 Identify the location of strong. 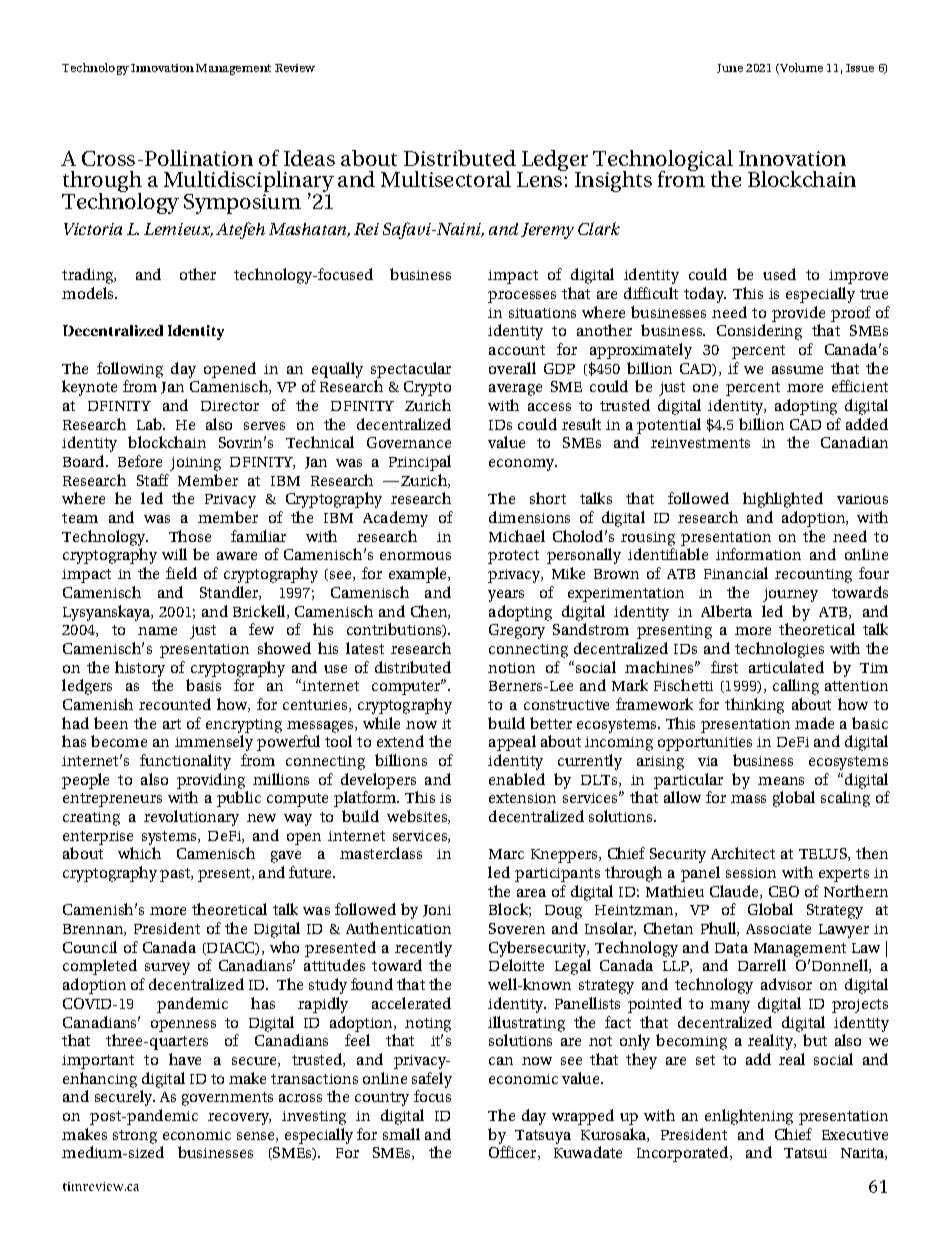
(135, 1137).
